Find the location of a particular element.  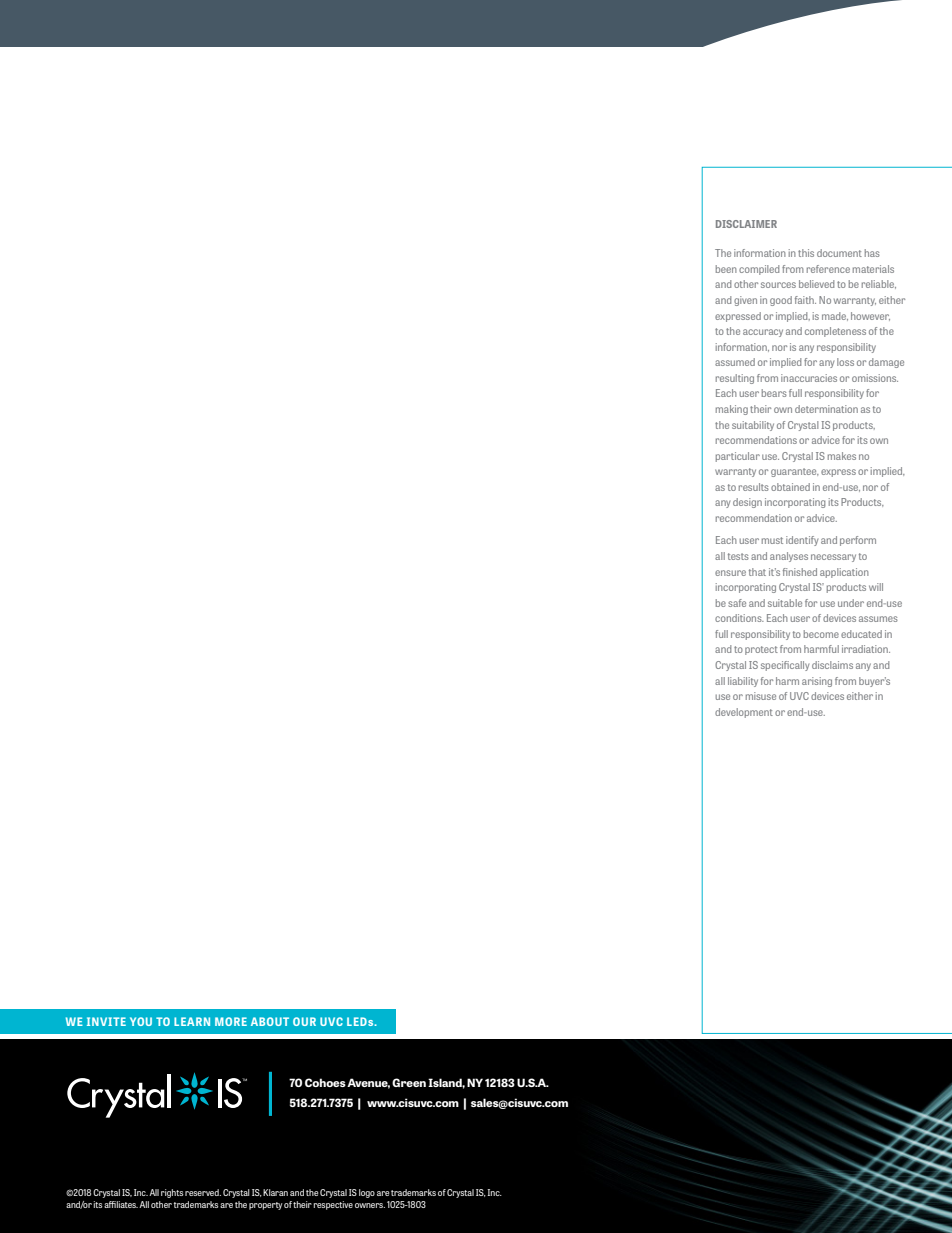

development is located at coordinates (744, 713).
